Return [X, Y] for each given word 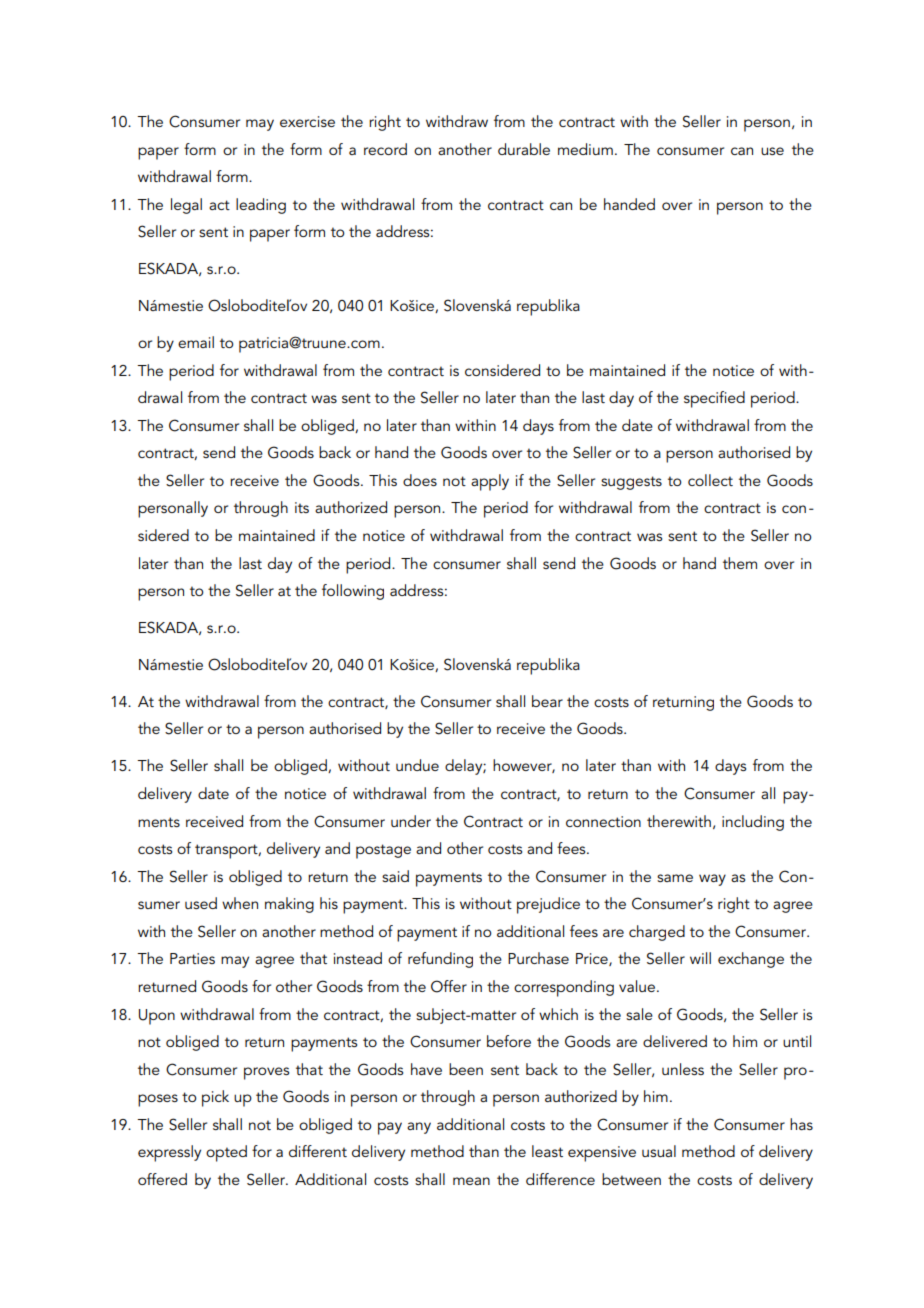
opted [226, 1153]
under [411, 821]
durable [524, 149]
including [753, 823]
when [240, 903]
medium [585, 149]
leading [261, 206]
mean [471, 1181]
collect [710, 480]
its [302, 507]
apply [490, 482]
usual [659, 1151]
